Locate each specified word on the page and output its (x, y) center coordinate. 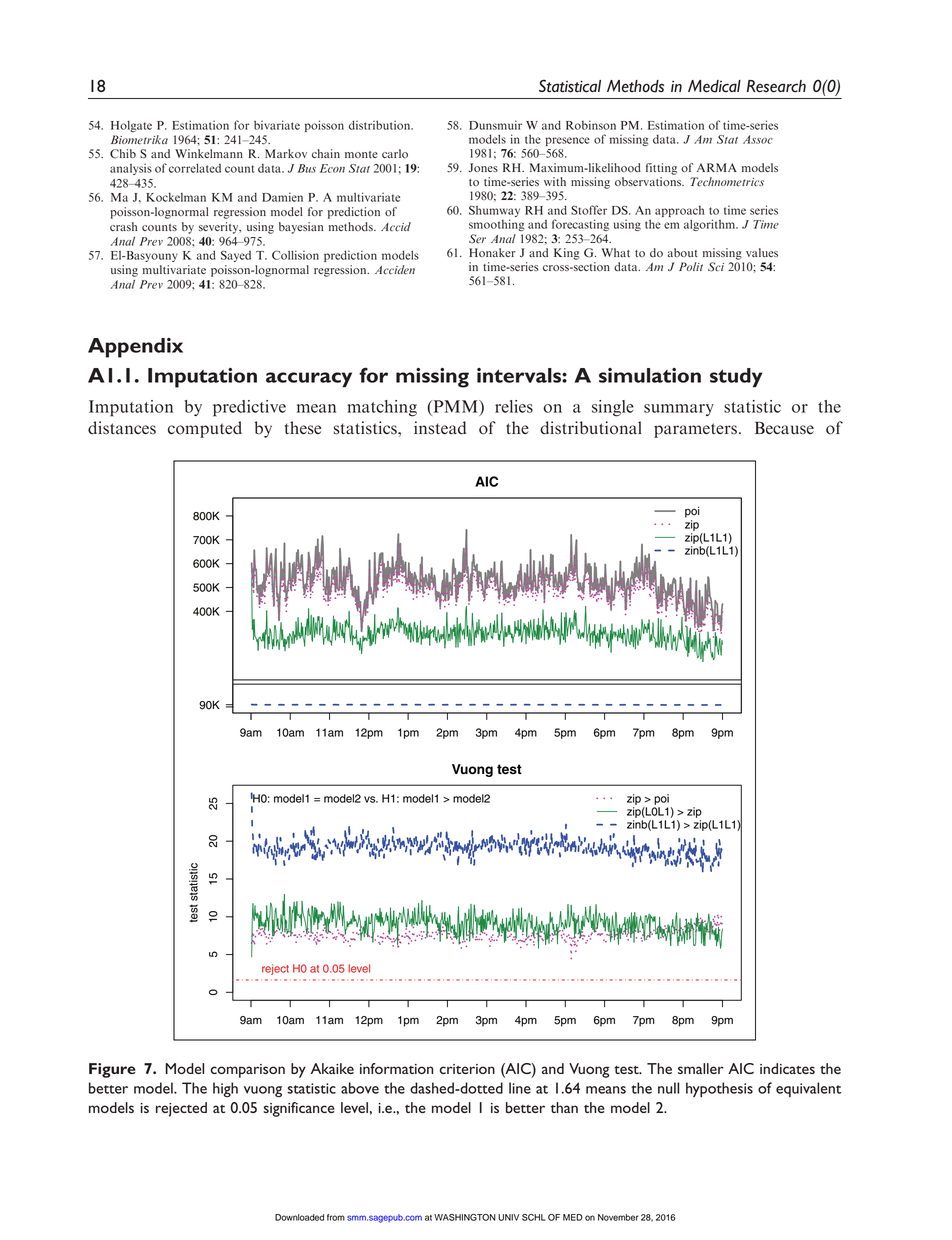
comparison (247, 1071)
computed (205, 429)
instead (440, 428)
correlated (195, 168)
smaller (701, 1068)
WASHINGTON (465, 1217)
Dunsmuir (495, 125)
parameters (695, 430)
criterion (467, 1069)
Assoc (758, 139)
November (618, 1217)
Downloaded (299, 1217)
